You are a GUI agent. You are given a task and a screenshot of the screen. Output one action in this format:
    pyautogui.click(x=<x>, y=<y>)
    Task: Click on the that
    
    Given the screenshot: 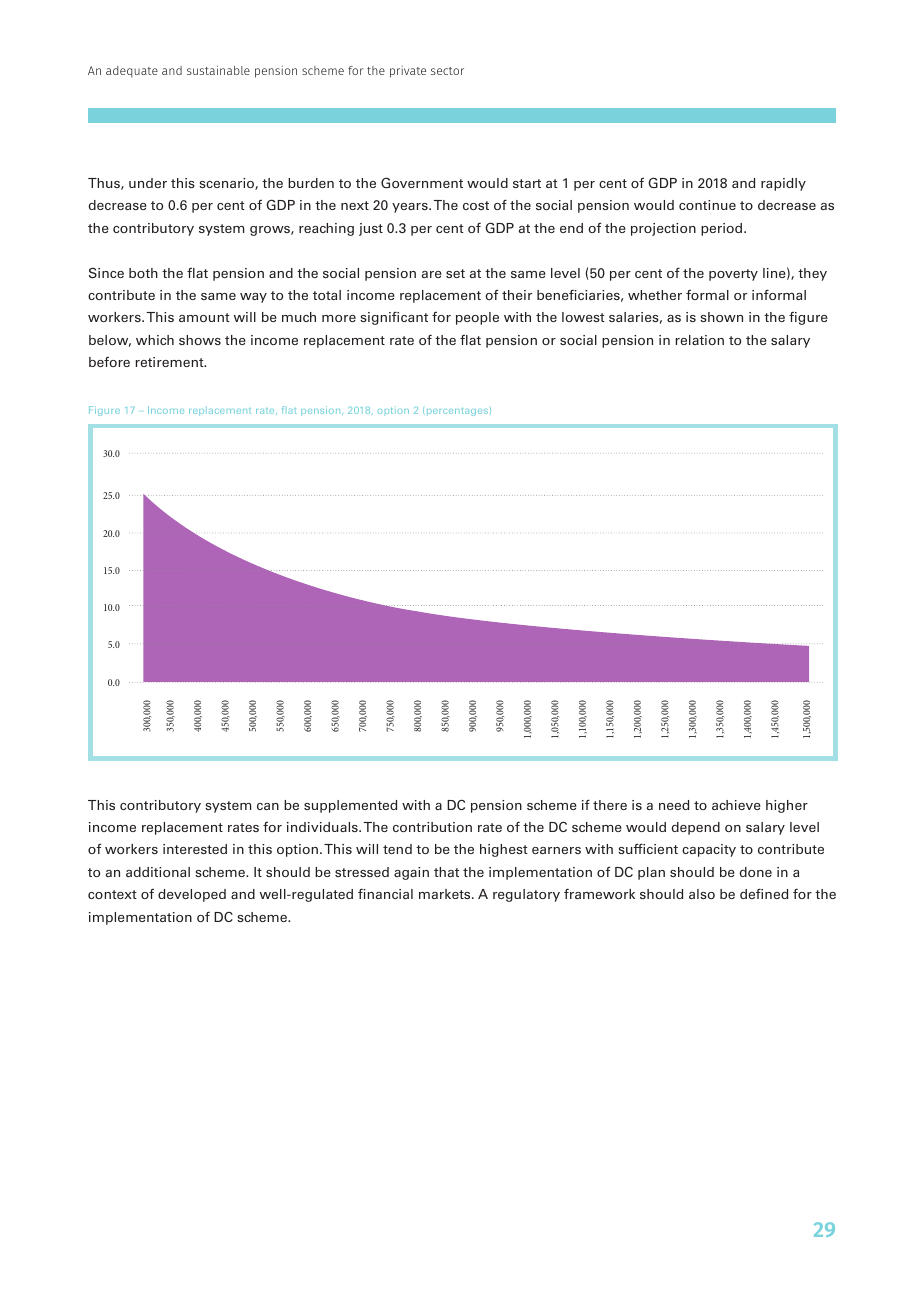 What is the action you would take?
    pyautogui.click(x=446, y=872)
